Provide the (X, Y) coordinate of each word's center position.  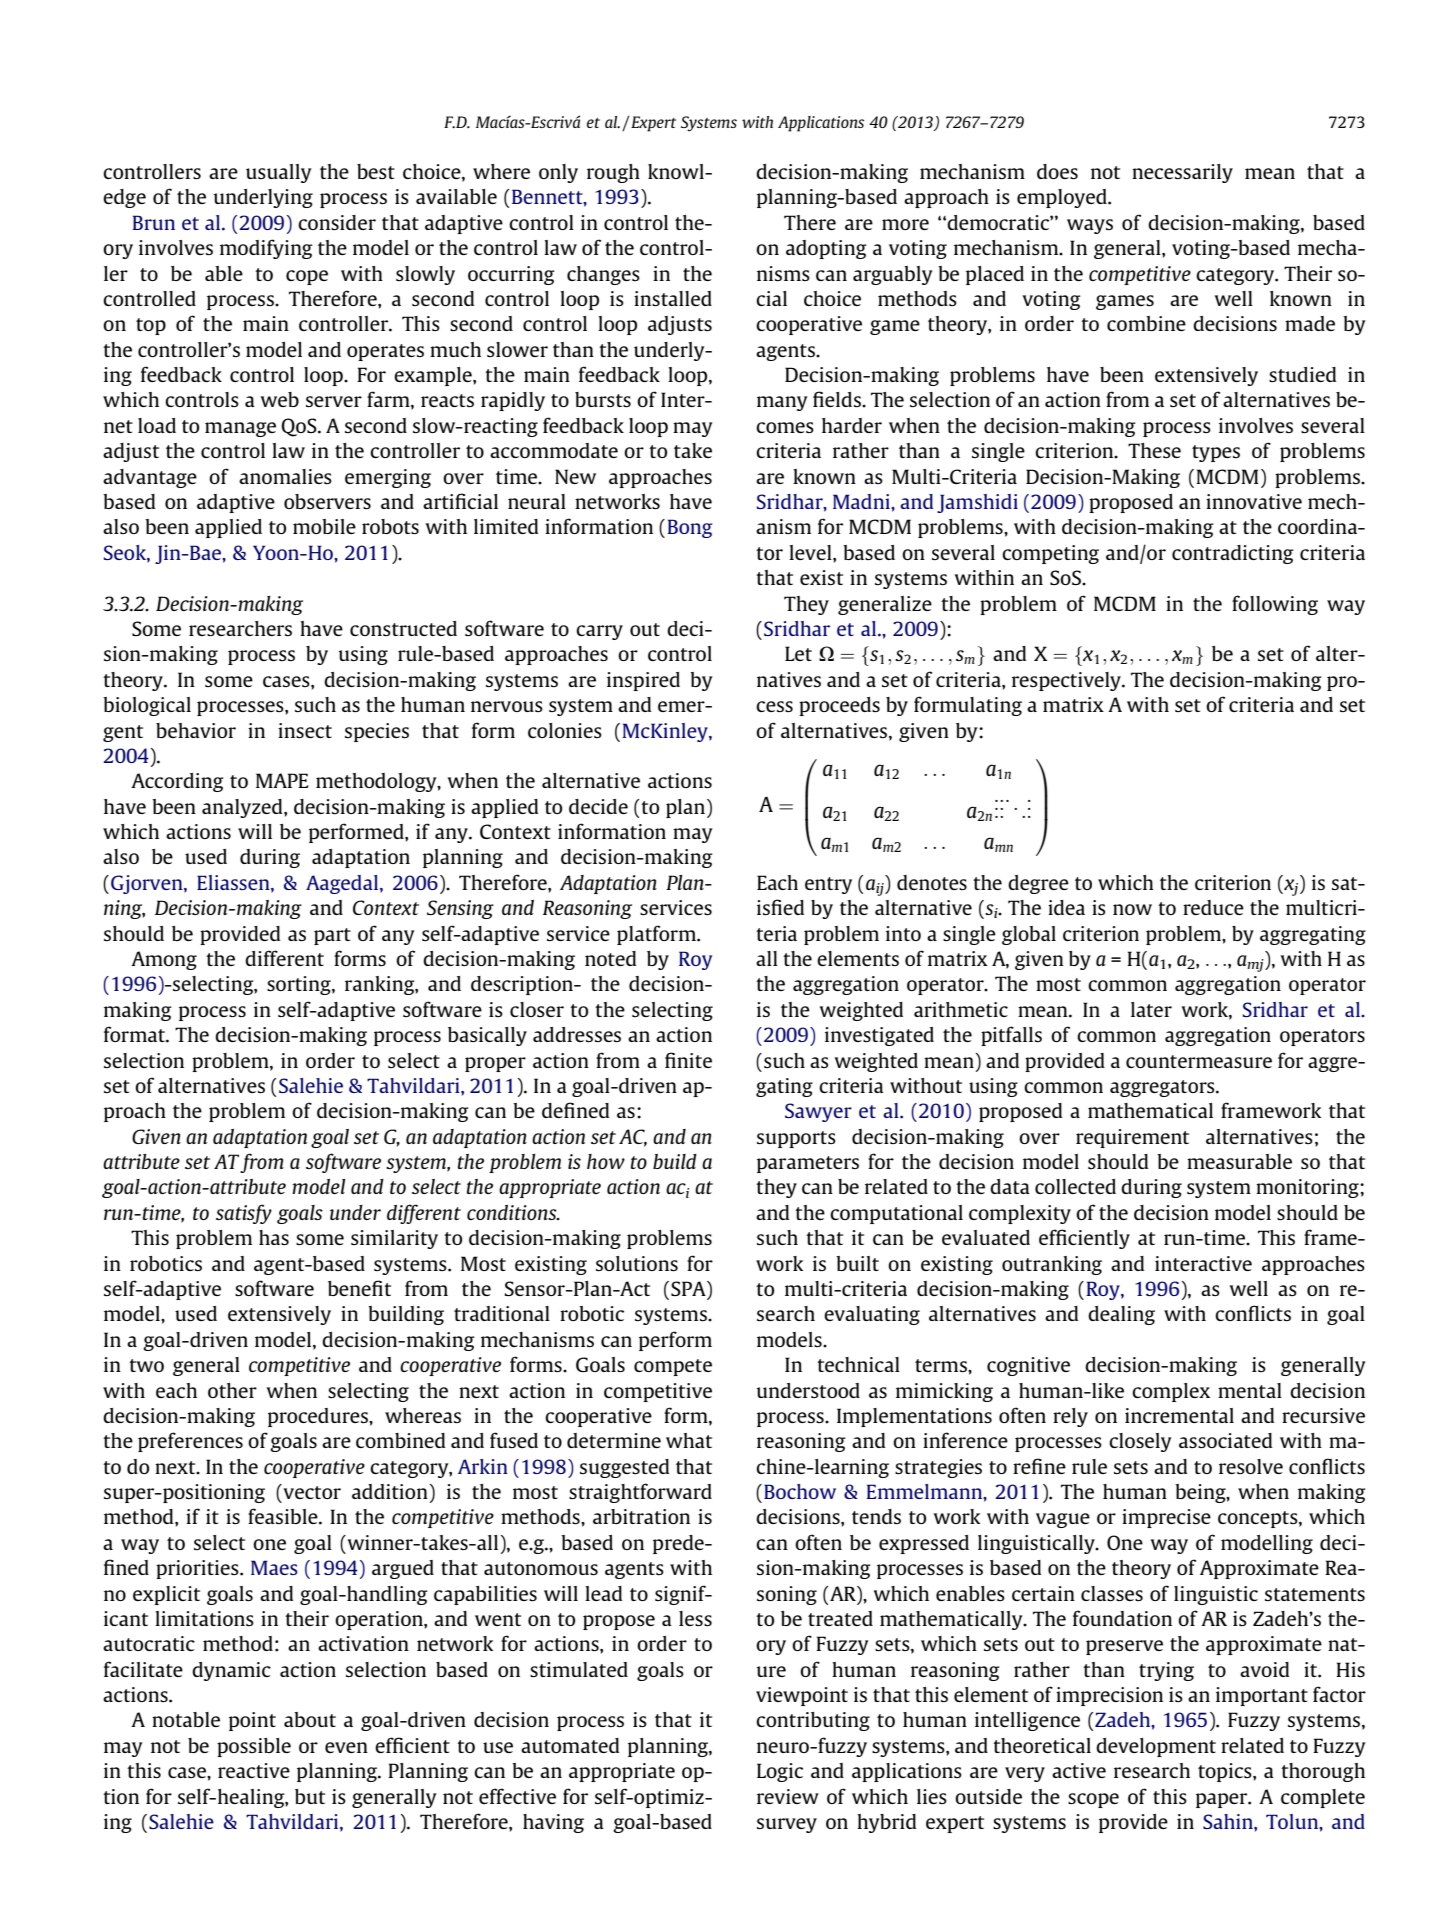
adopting (826, 249)
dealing (1121, 1315)
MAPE (282, 780)
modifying (266, 249)
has (274, 1237)
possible (254, 1747)
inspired (643, 681)
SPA (689, 1290)
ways (1090, 226)
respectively (1067, 681)
